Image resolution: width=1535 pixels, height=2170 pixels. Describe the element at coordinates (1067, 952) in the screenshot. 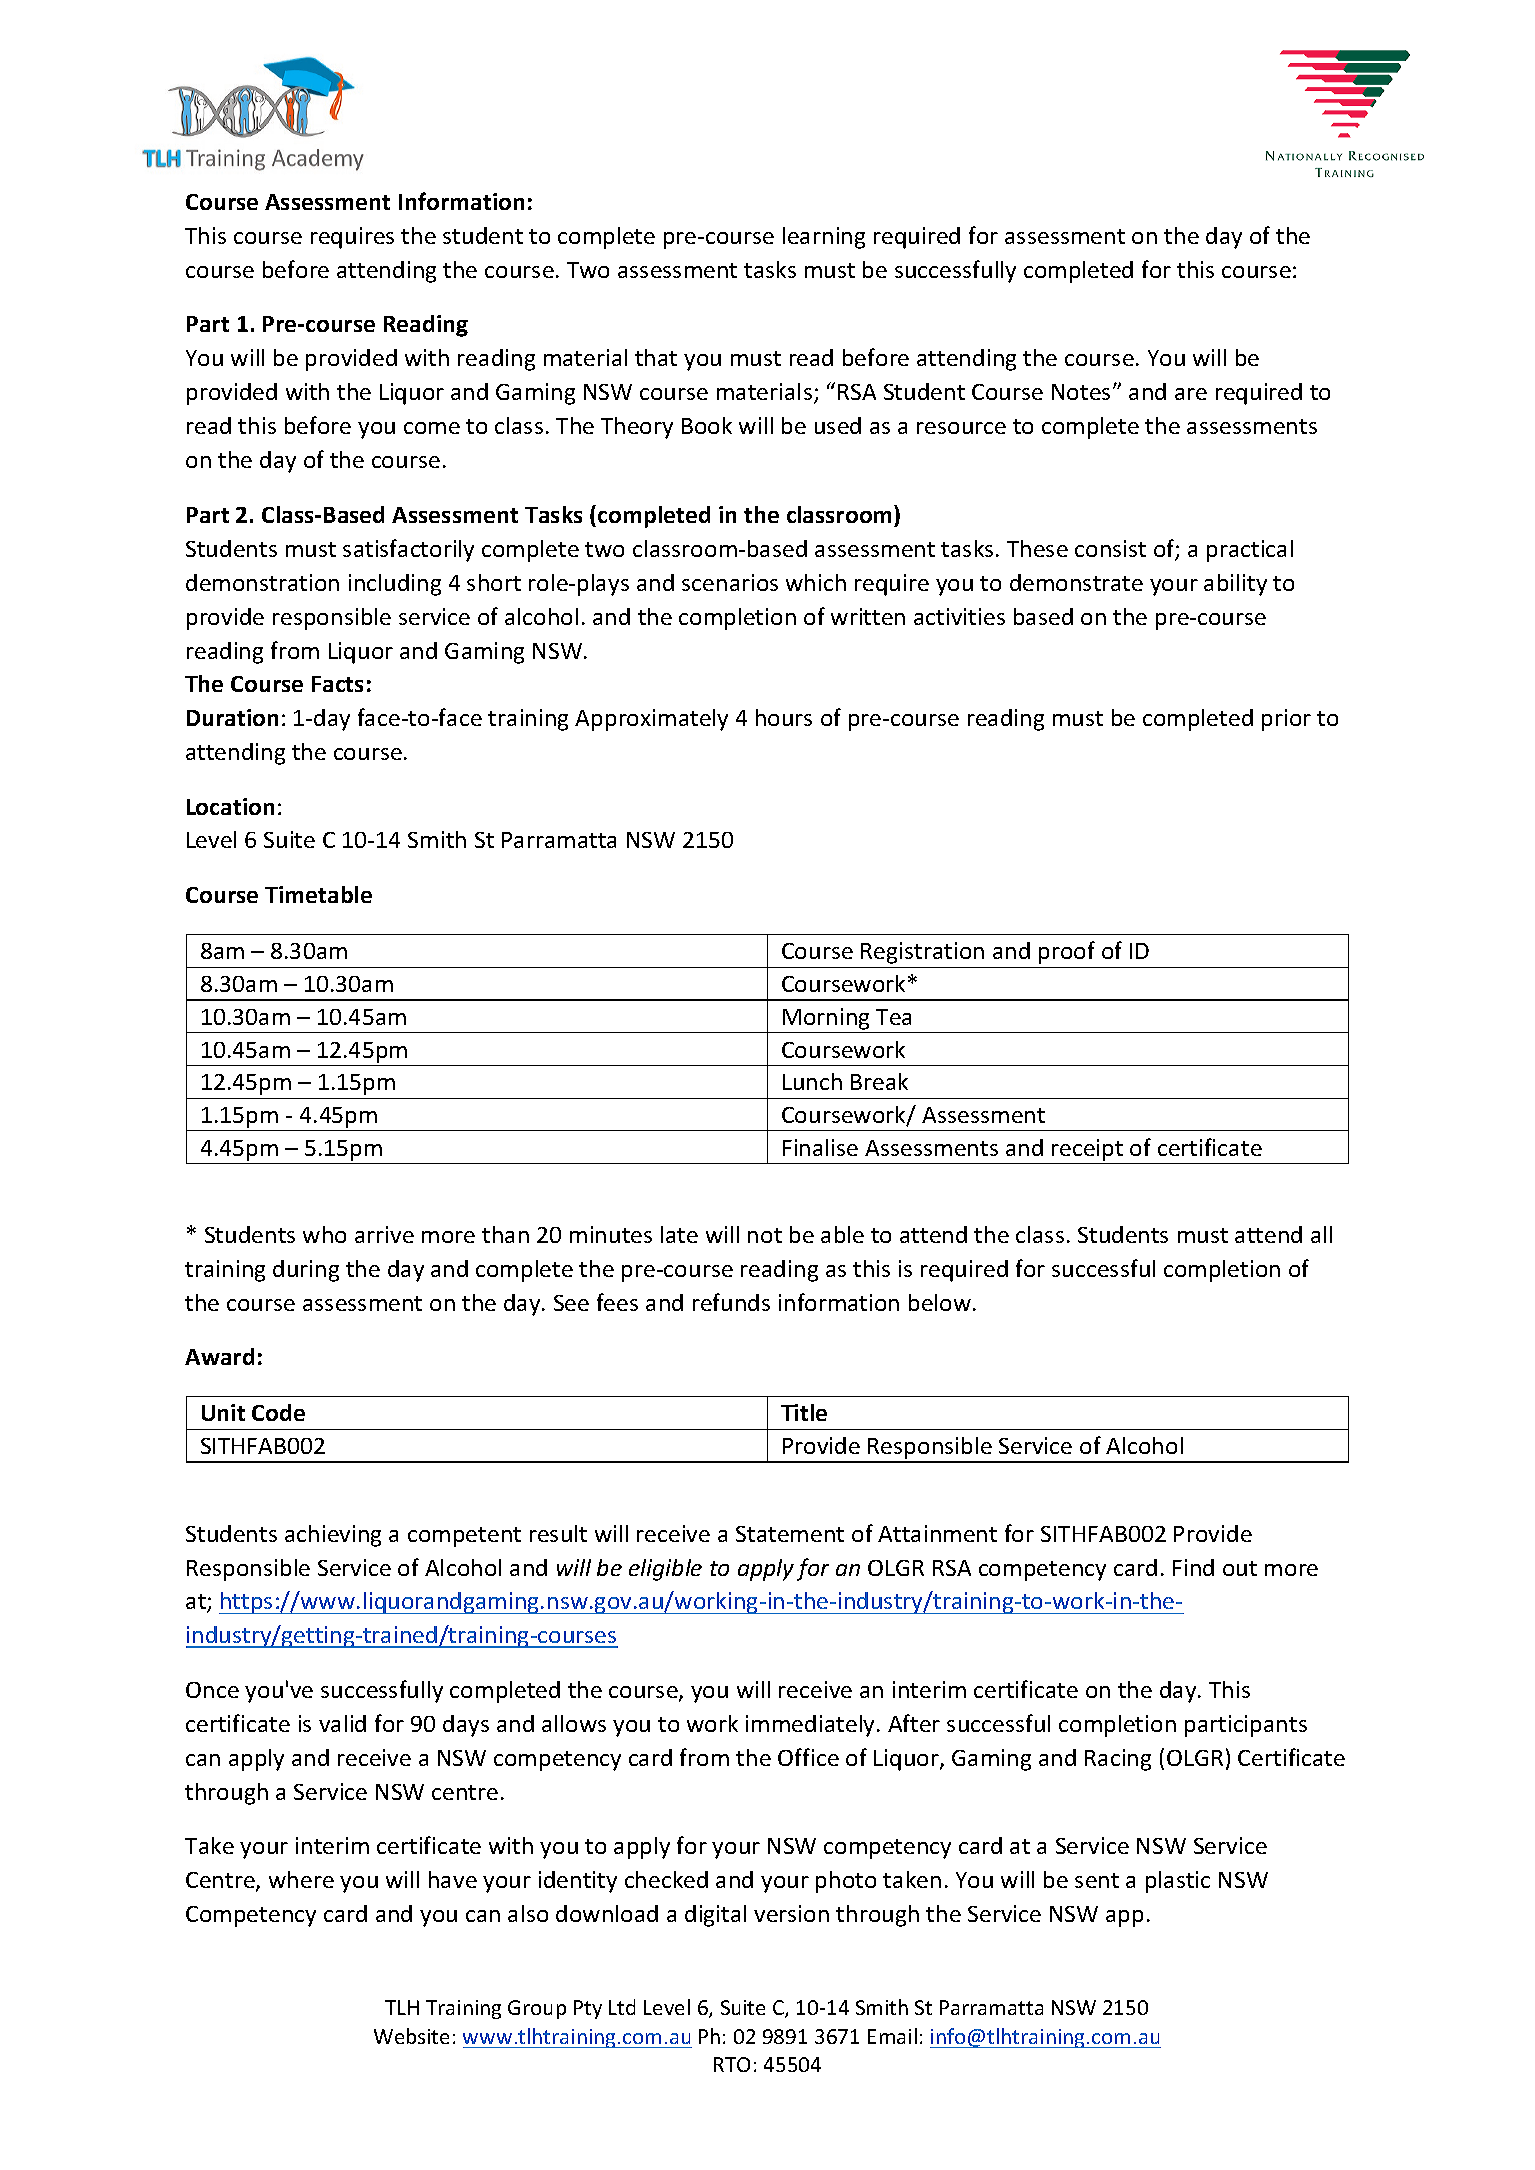

I see `proof` at that location.
